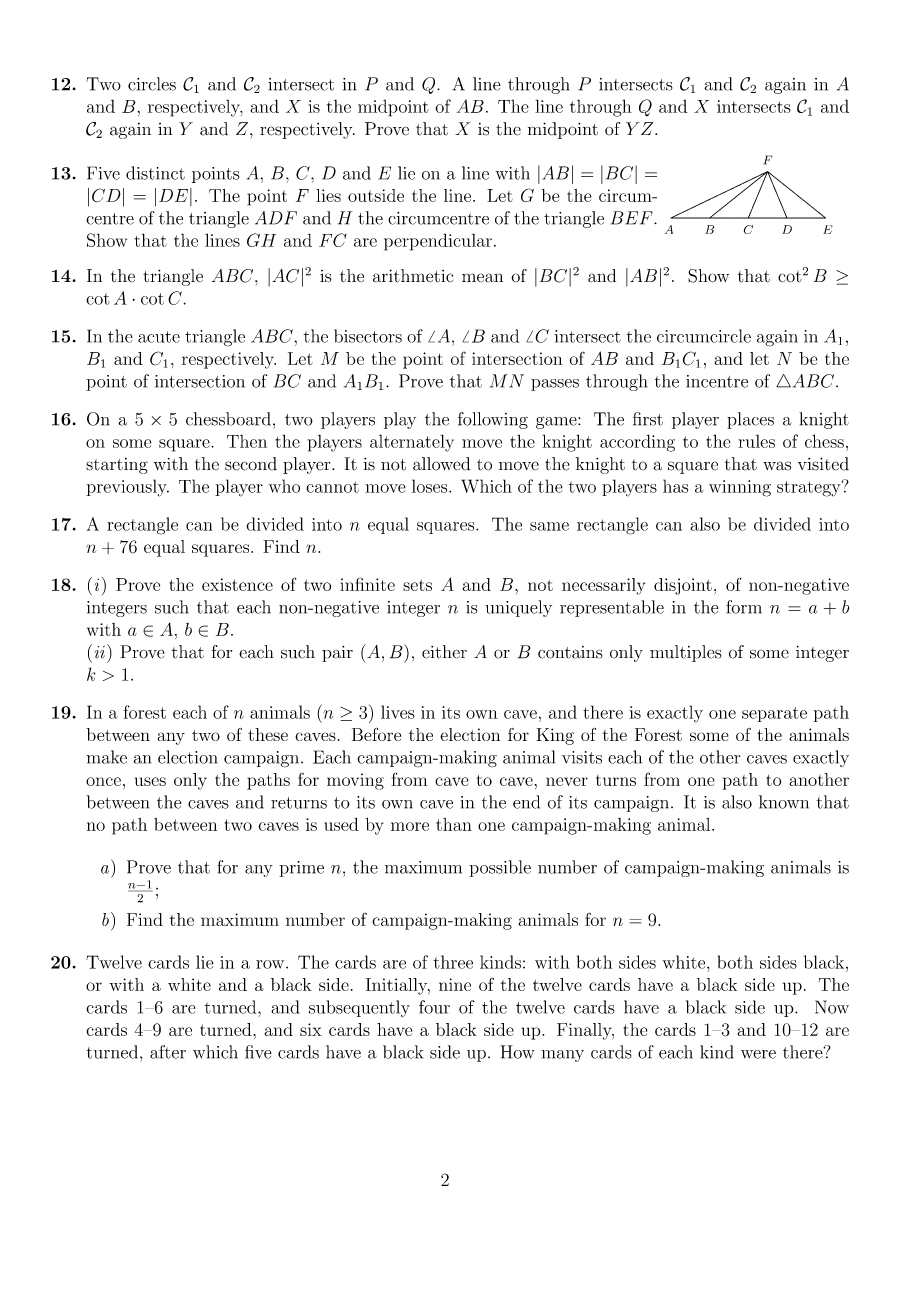  Describe the element at coordinates (744, 607) in the page. I see `form` at that location.
